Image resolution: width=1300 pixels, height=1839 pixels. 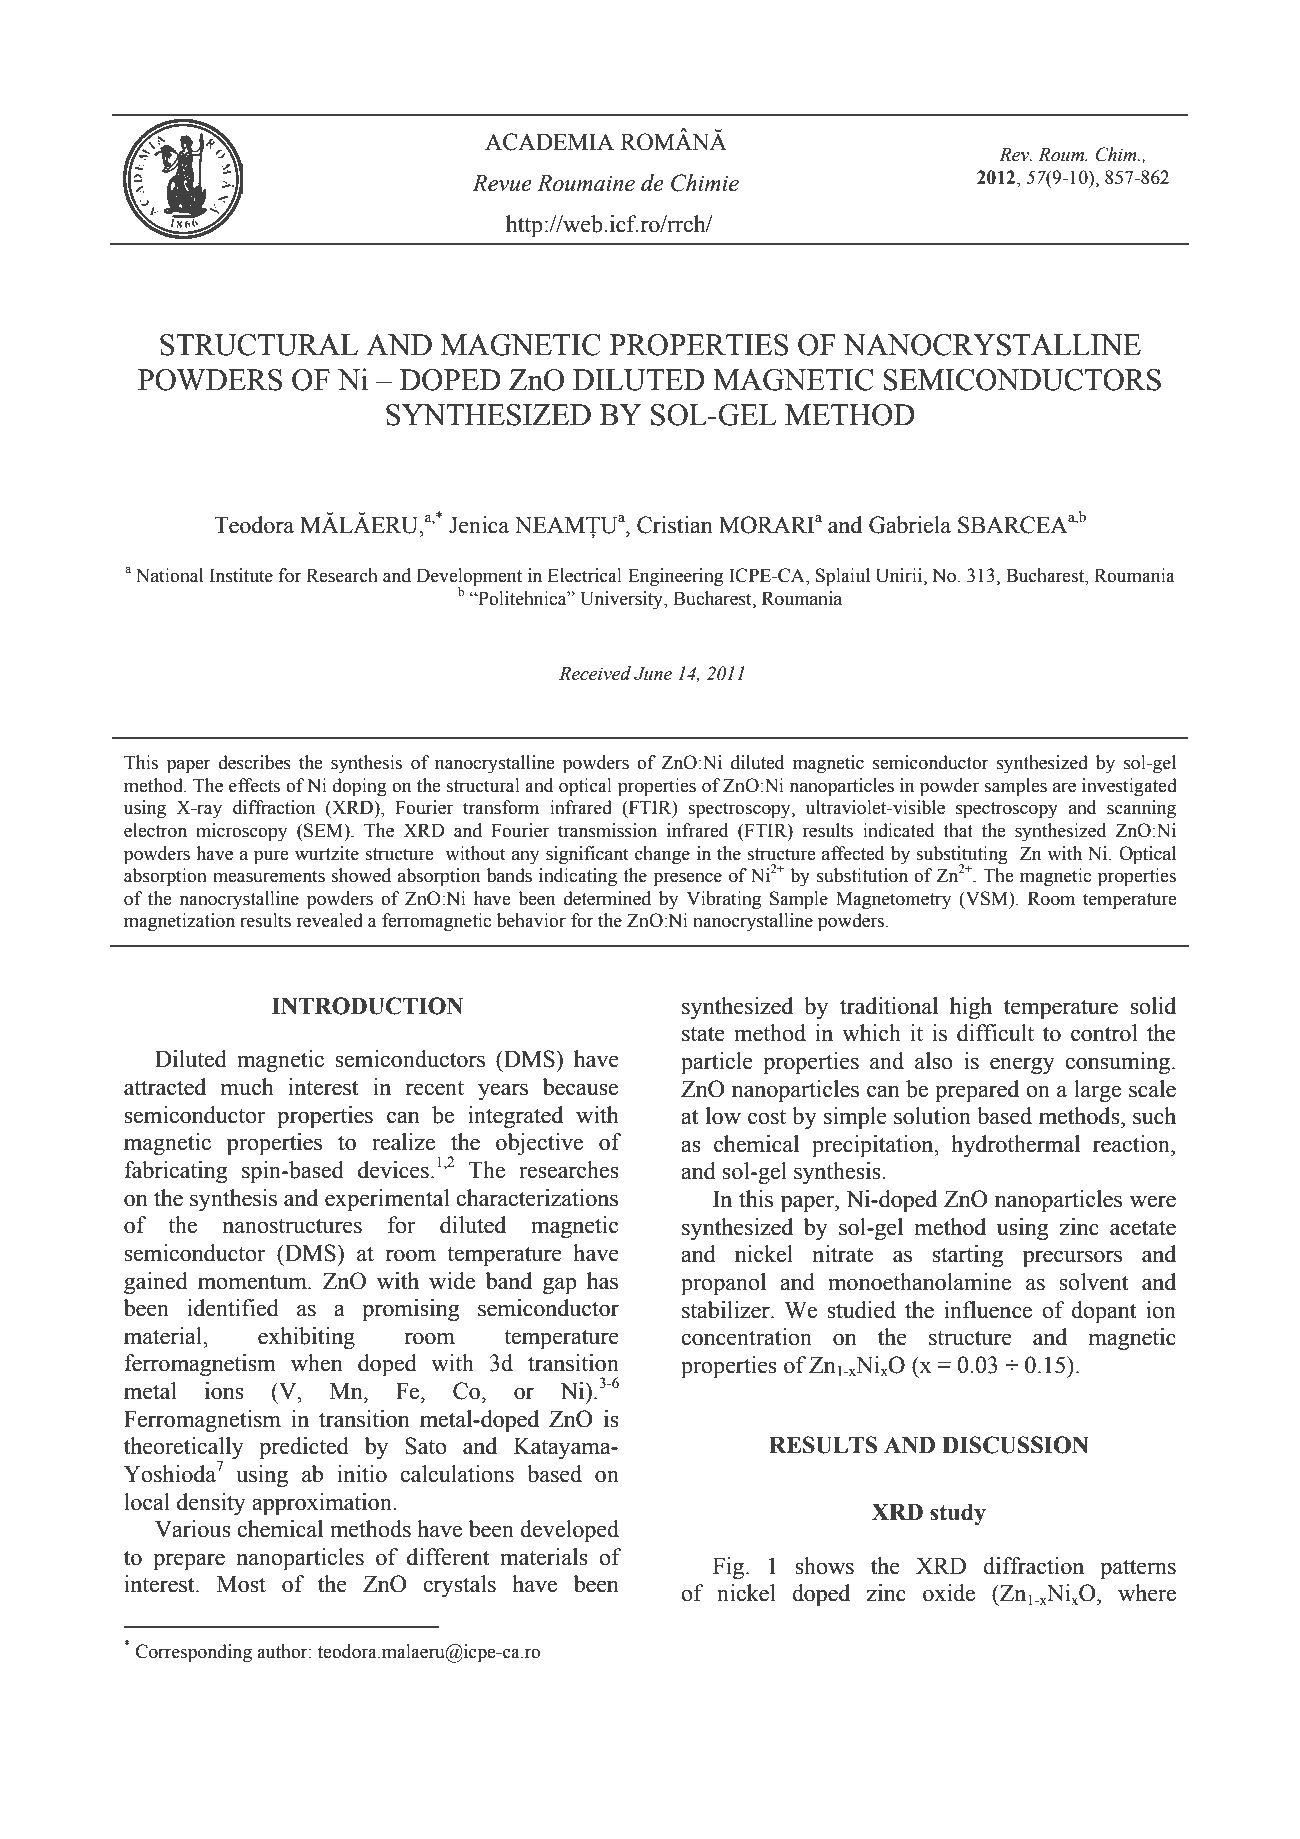 I want to click on has, so click(x=602, y=1281).
